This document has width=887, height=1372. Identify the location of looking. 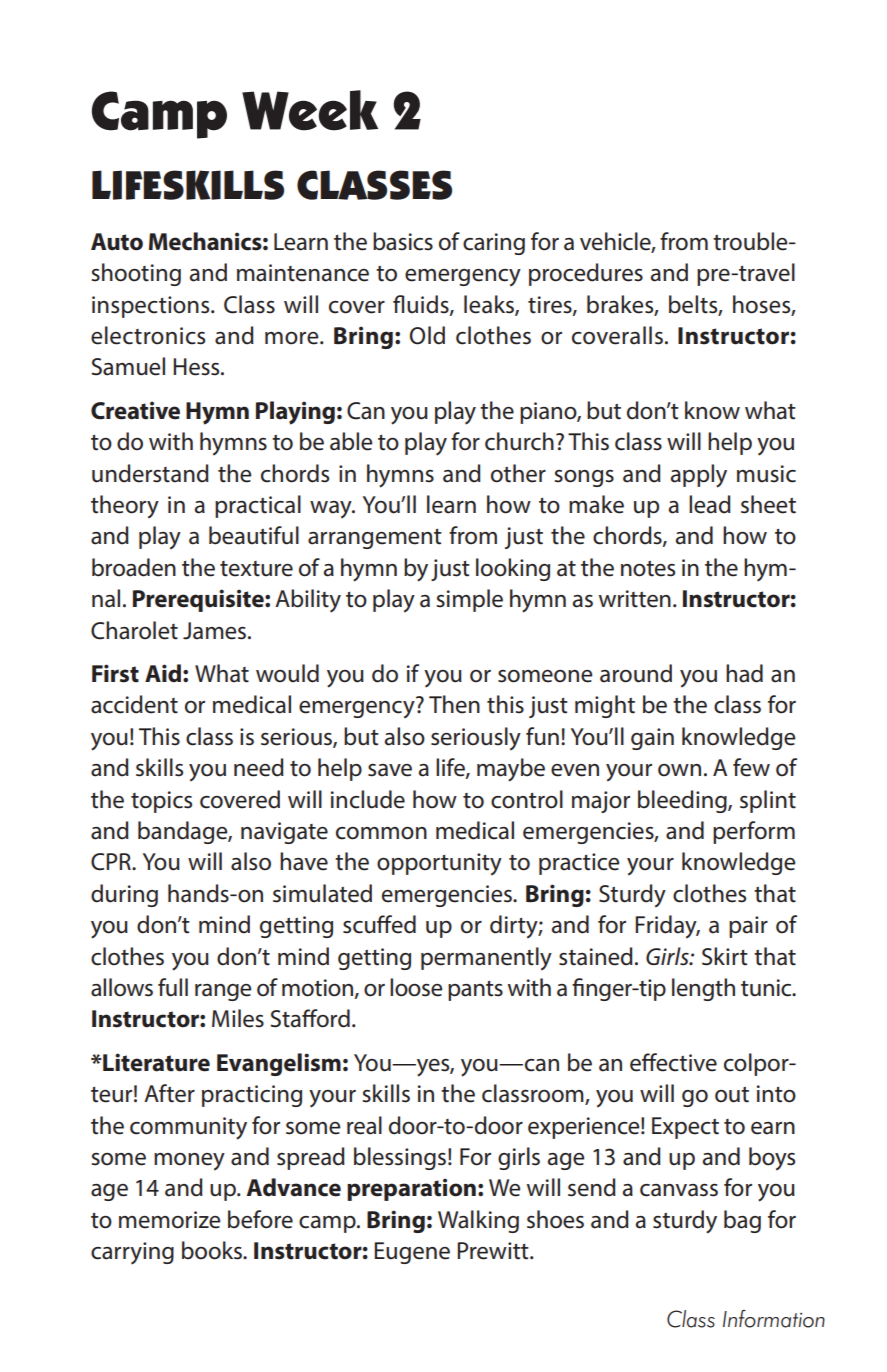
(513, 569).
